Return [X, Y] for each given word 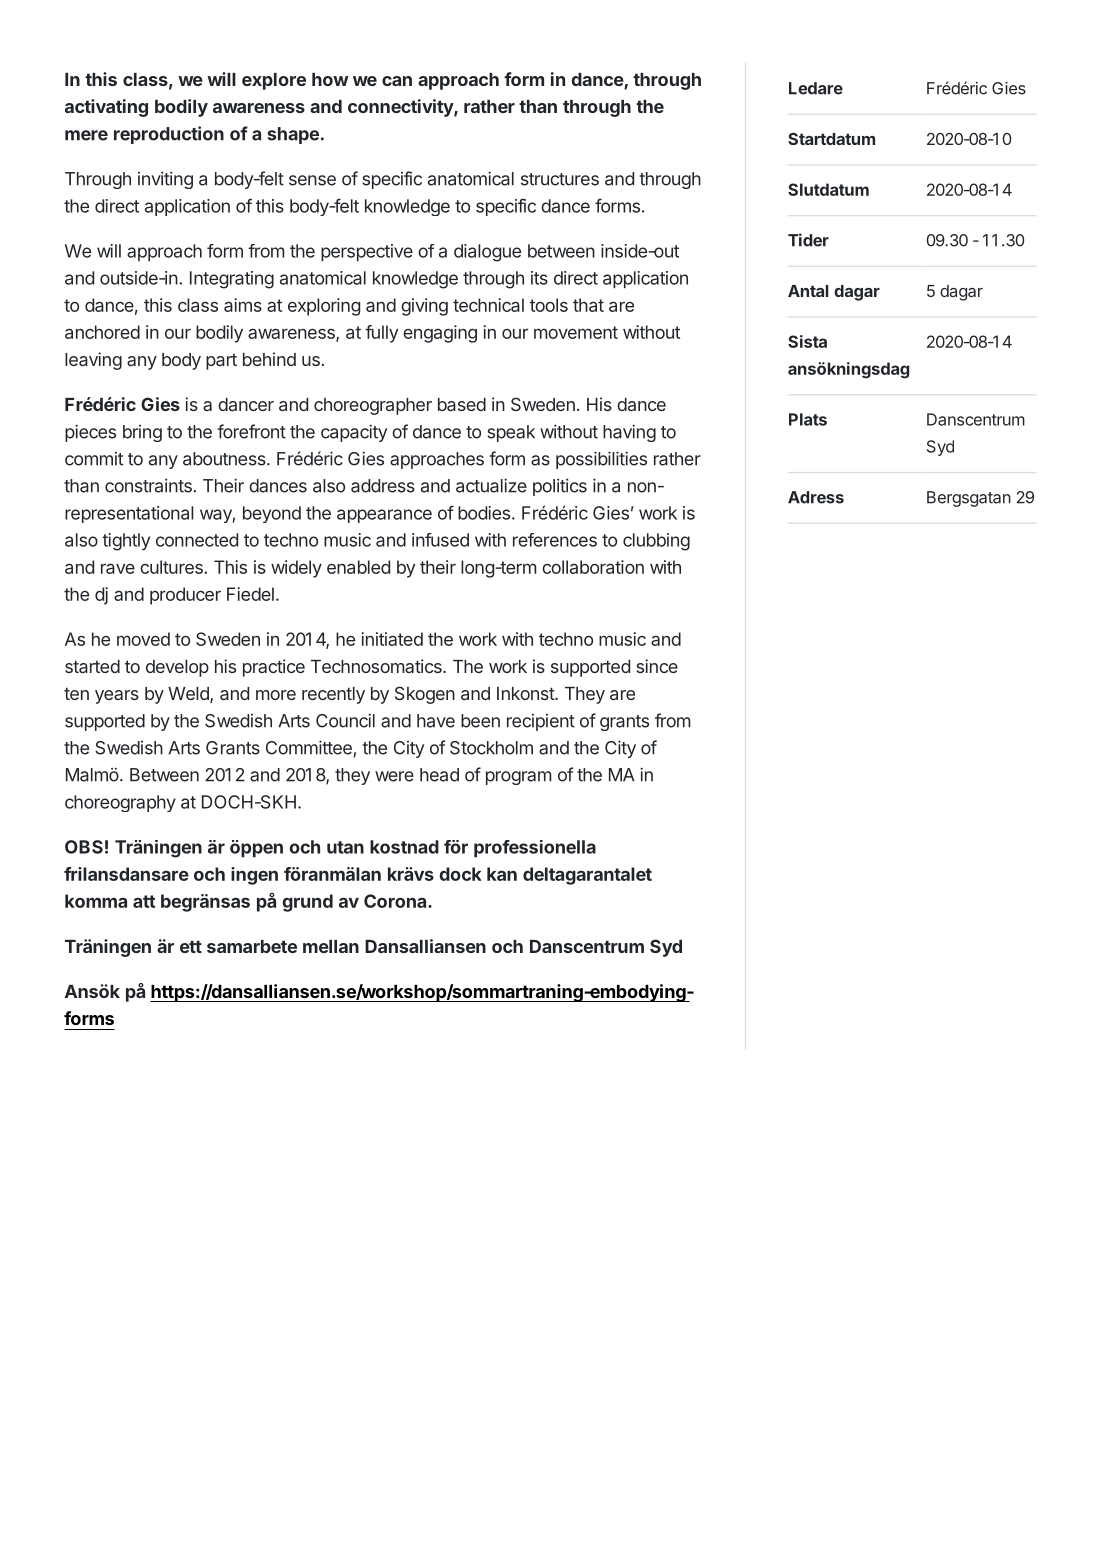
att [144, 901]
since [657, 666]
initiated [392, 639]
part [221, 362]
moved [143, 639]
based [462, 404]
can [397, 81]
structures [560, 179]
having [629, 433]
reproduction [169, 135]
